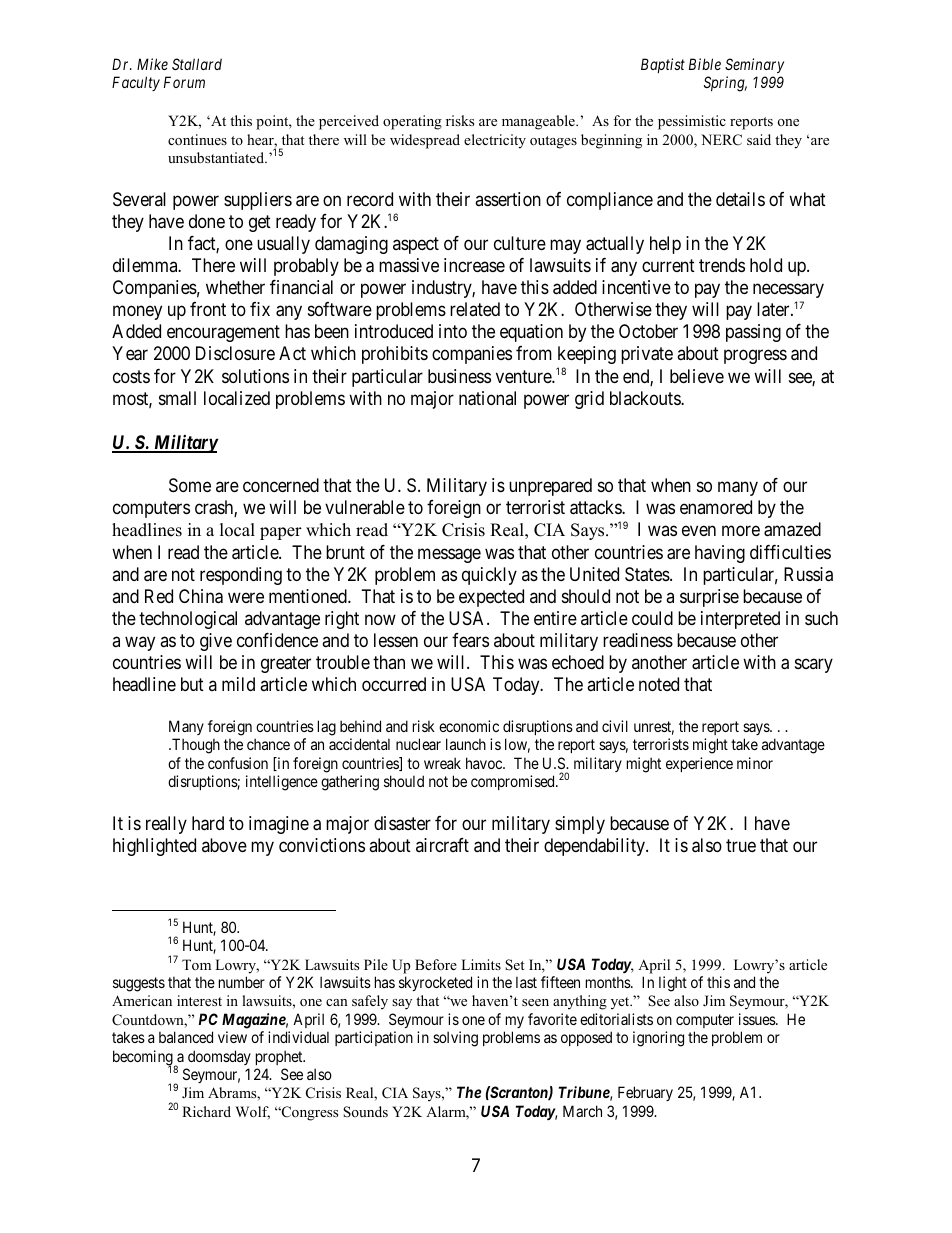 The image size is (952, 1233). Describe the element at coordinates (754, 65) in the screenshot. I see `Seminary` at that location.
